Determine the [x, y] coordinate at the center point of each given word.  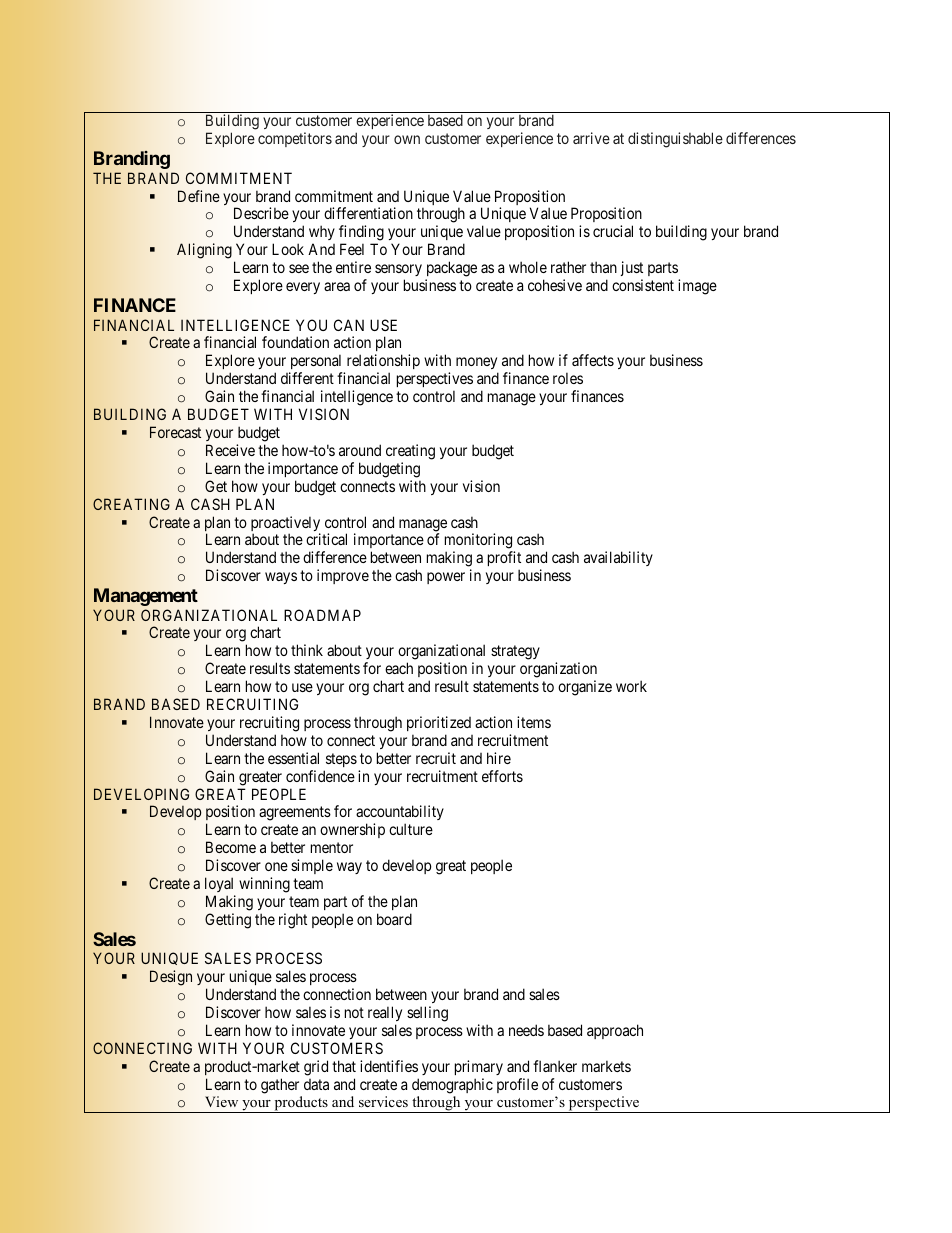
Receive [230, 450]
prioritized [439, 723]
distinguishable [675, 140]
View [221, 1101]
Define [199, 196]
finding [361, 234]
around [360, 450]
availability [618, 558]
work [631, 686]
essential [293, 758]
